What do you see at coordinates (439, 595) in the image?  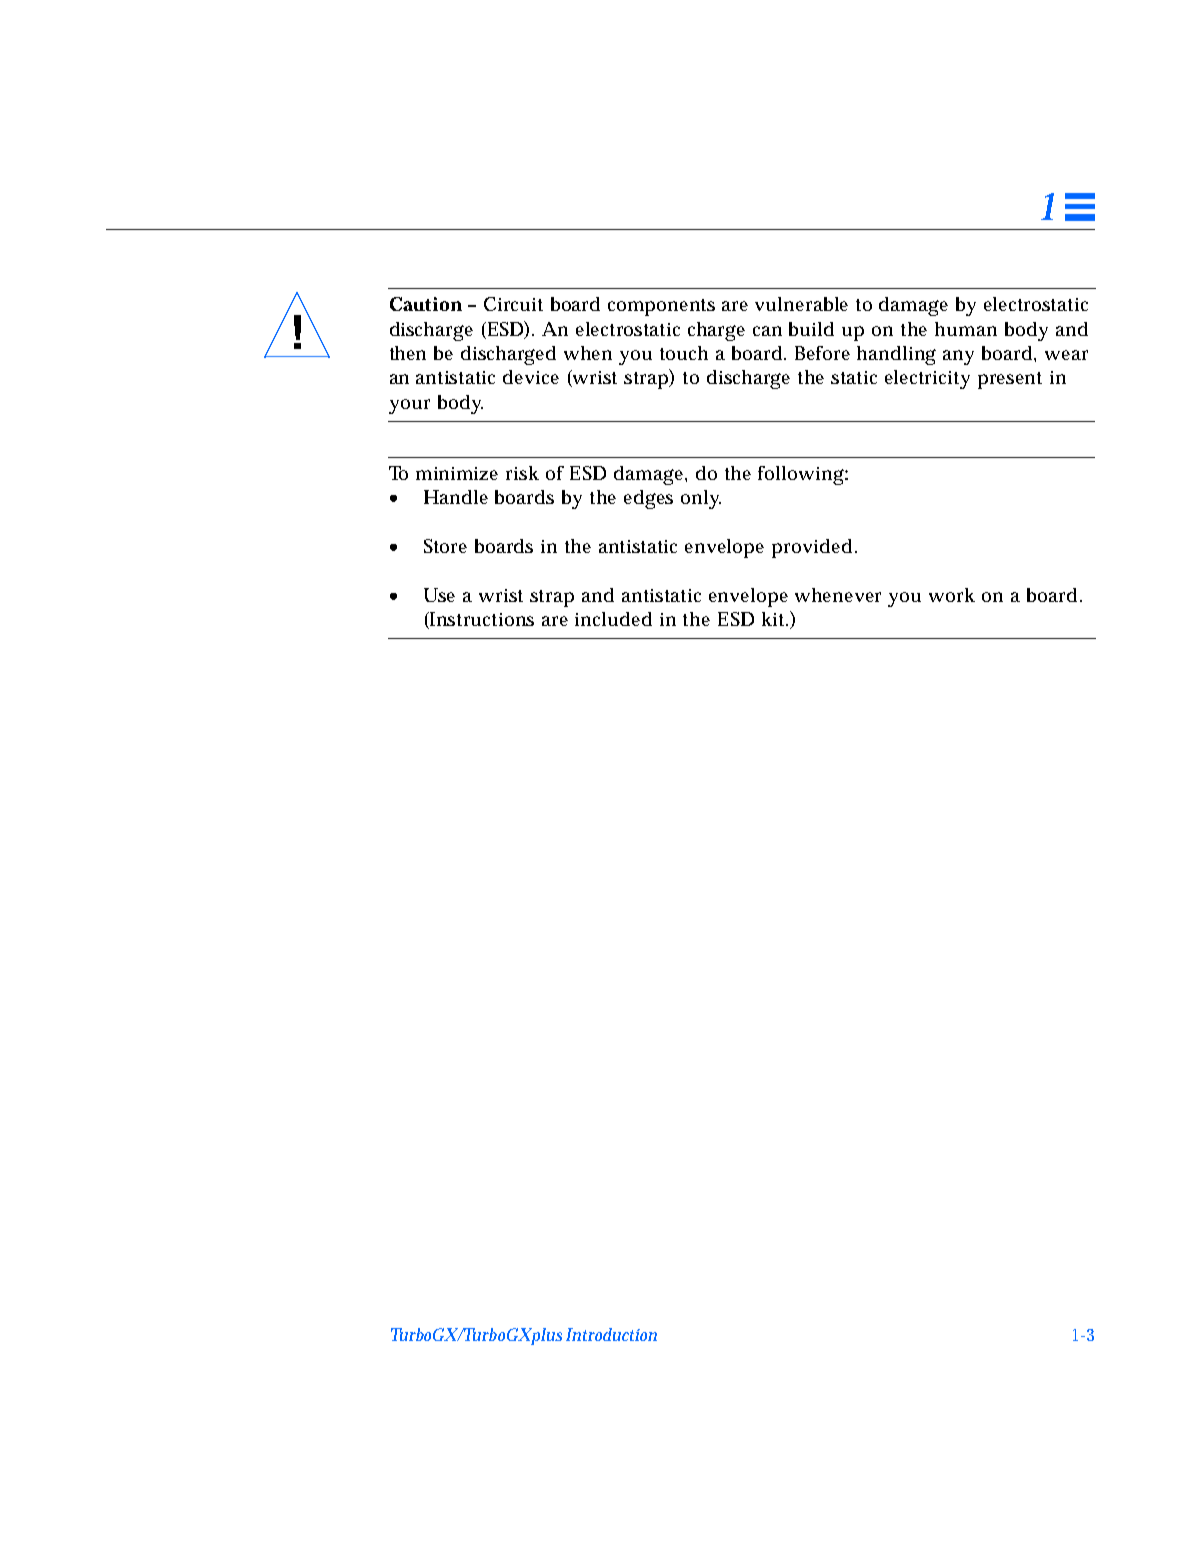 I see `Use` at bounding box center [439, 595].
